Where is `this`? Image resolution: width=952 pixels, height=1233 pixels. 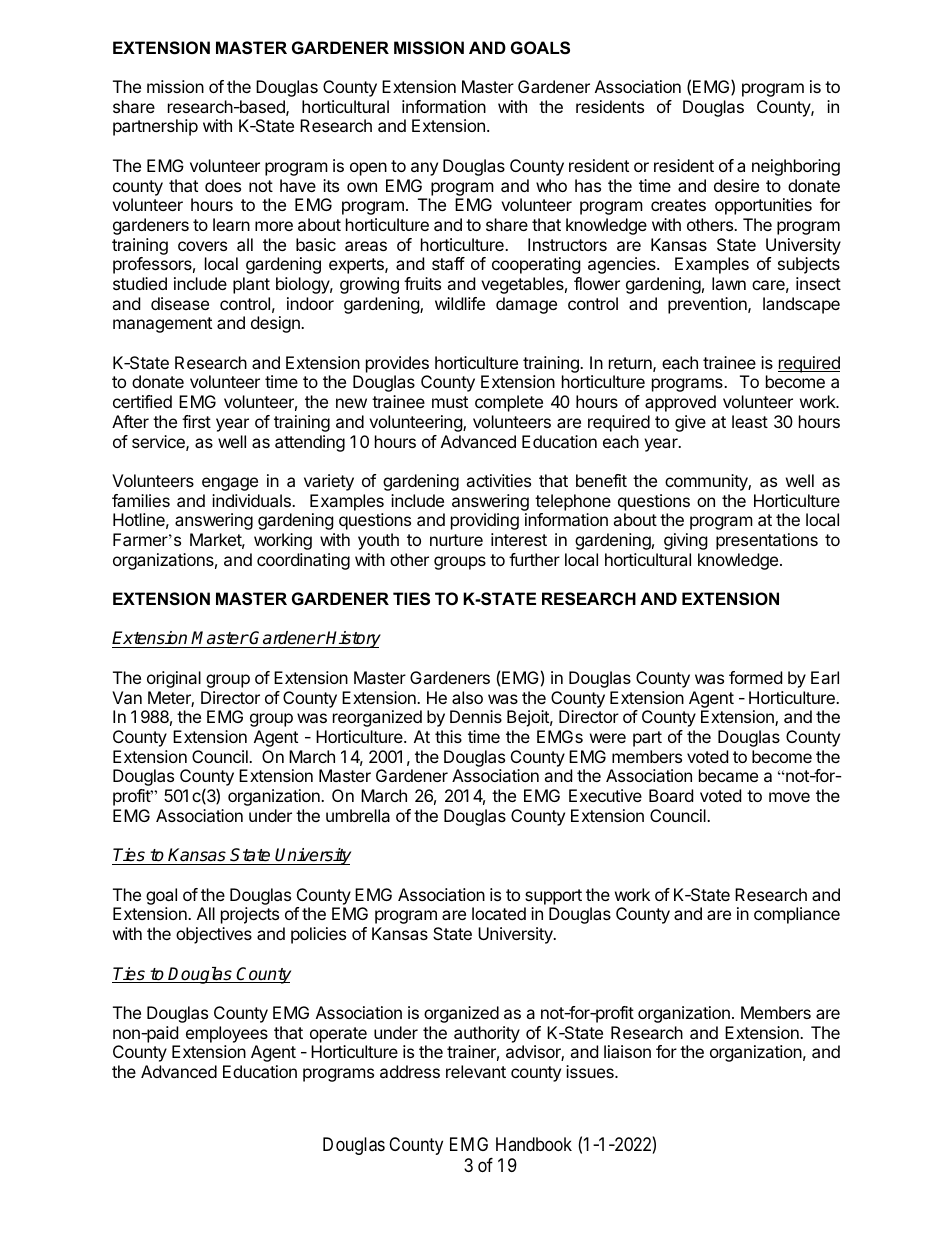
this is located at coordinates (448, 736).
